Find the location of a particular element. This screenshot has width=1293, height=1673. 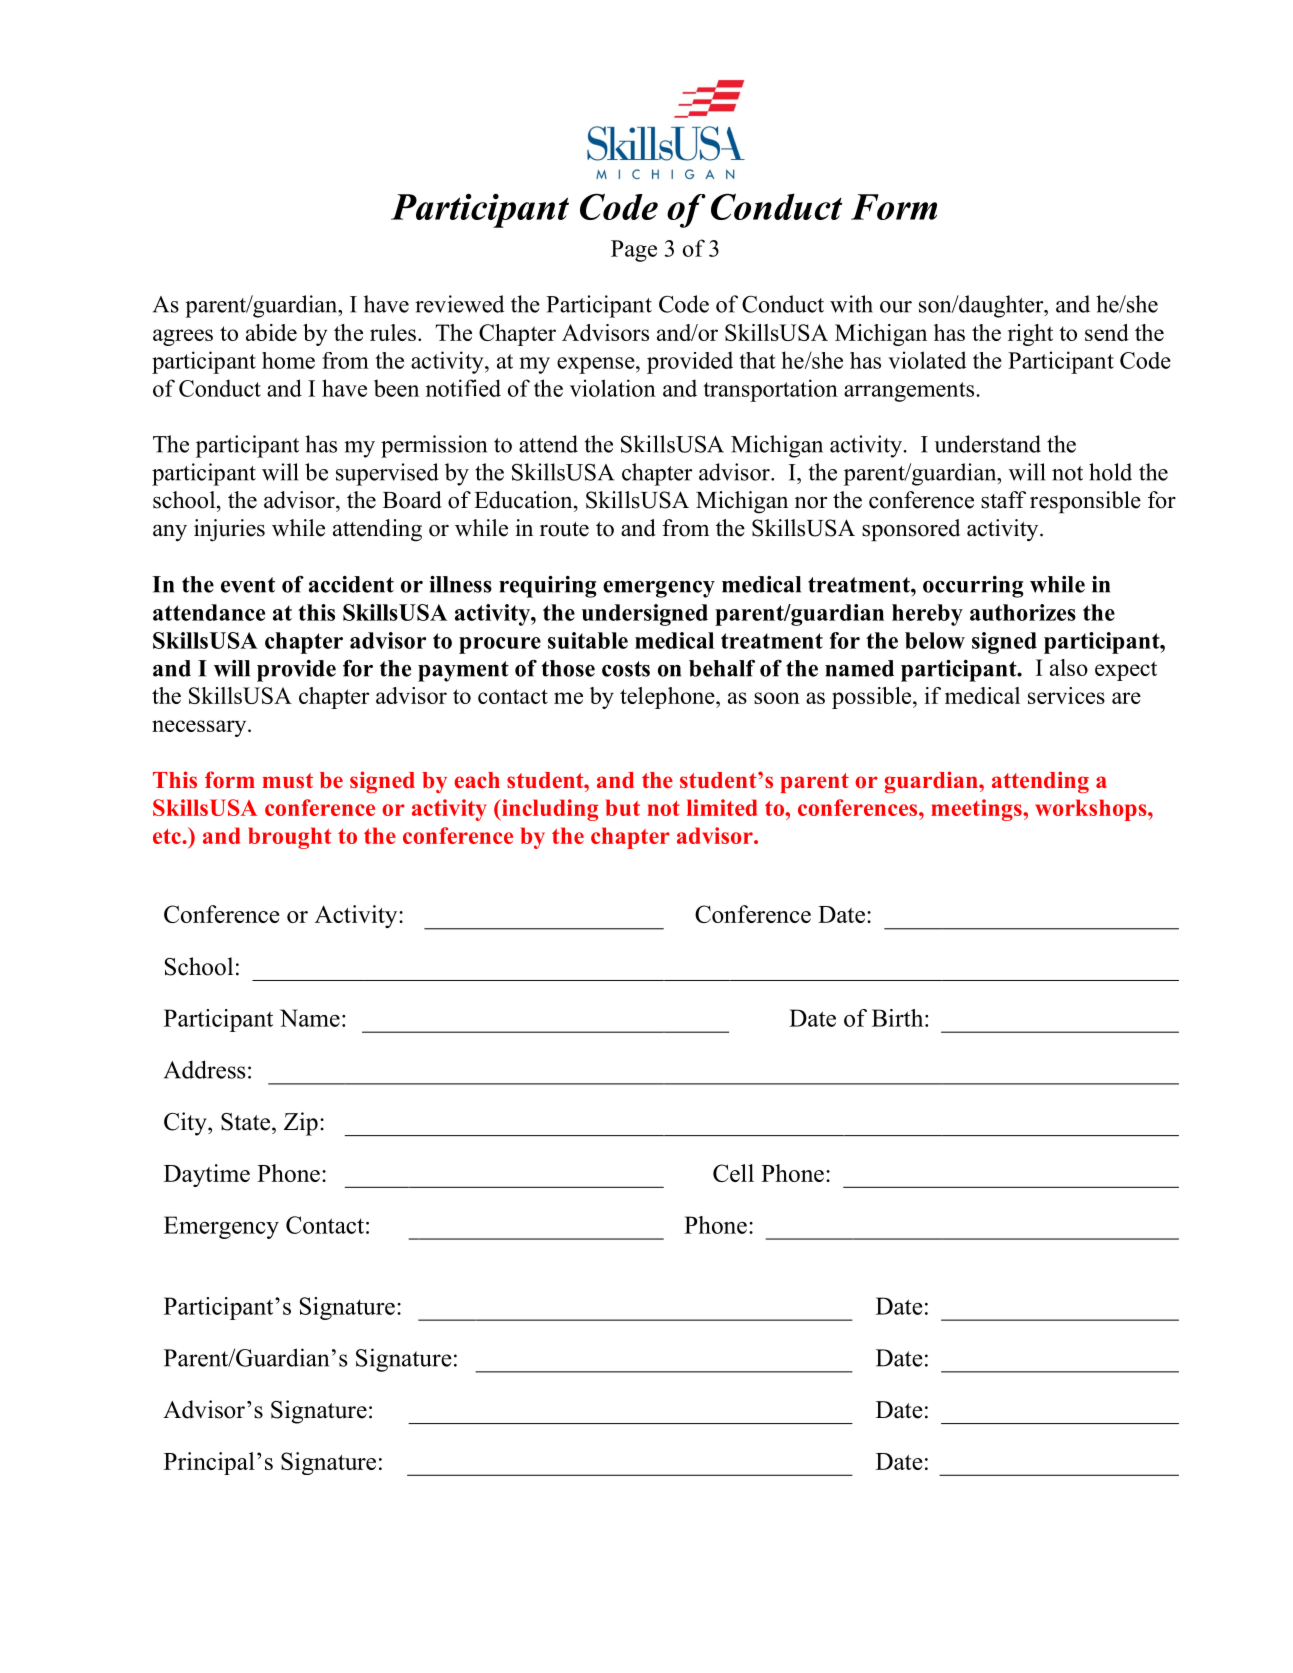

Zip is located at coordinates (301, 1124).
